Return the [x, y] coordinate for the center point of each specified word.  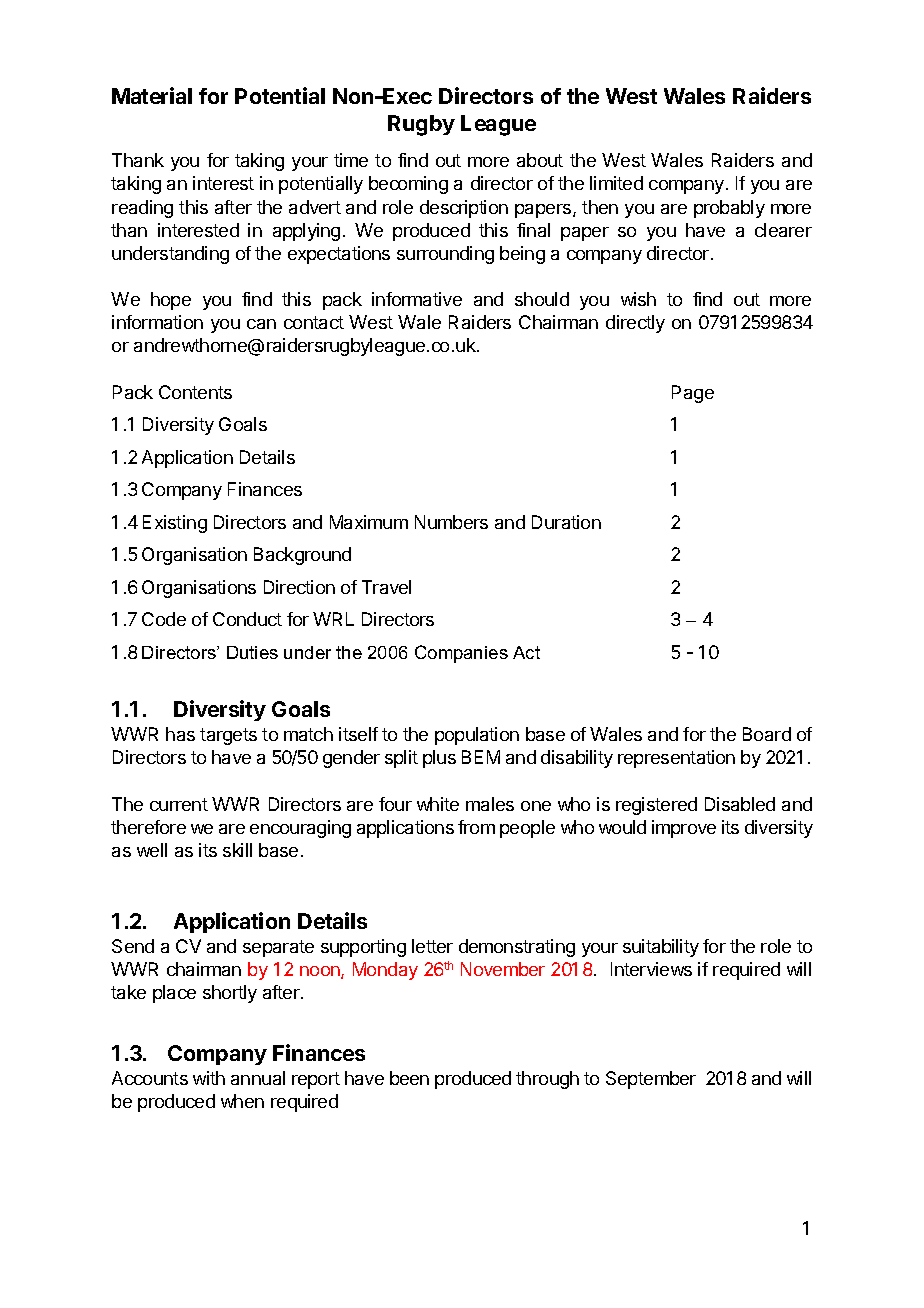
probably [729, 209]
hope [171, 301]
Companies [461, 654]
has [180, 734]
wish [638, 299]
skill [237, 850]
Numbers [451, 522]
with [209, 1078]
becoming [408, 185]
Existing [175, 524]
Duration [566, 522]
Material [152, 95]
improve [684, 829]
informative [417, 299]
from [476, 827]
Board [767, 734]
